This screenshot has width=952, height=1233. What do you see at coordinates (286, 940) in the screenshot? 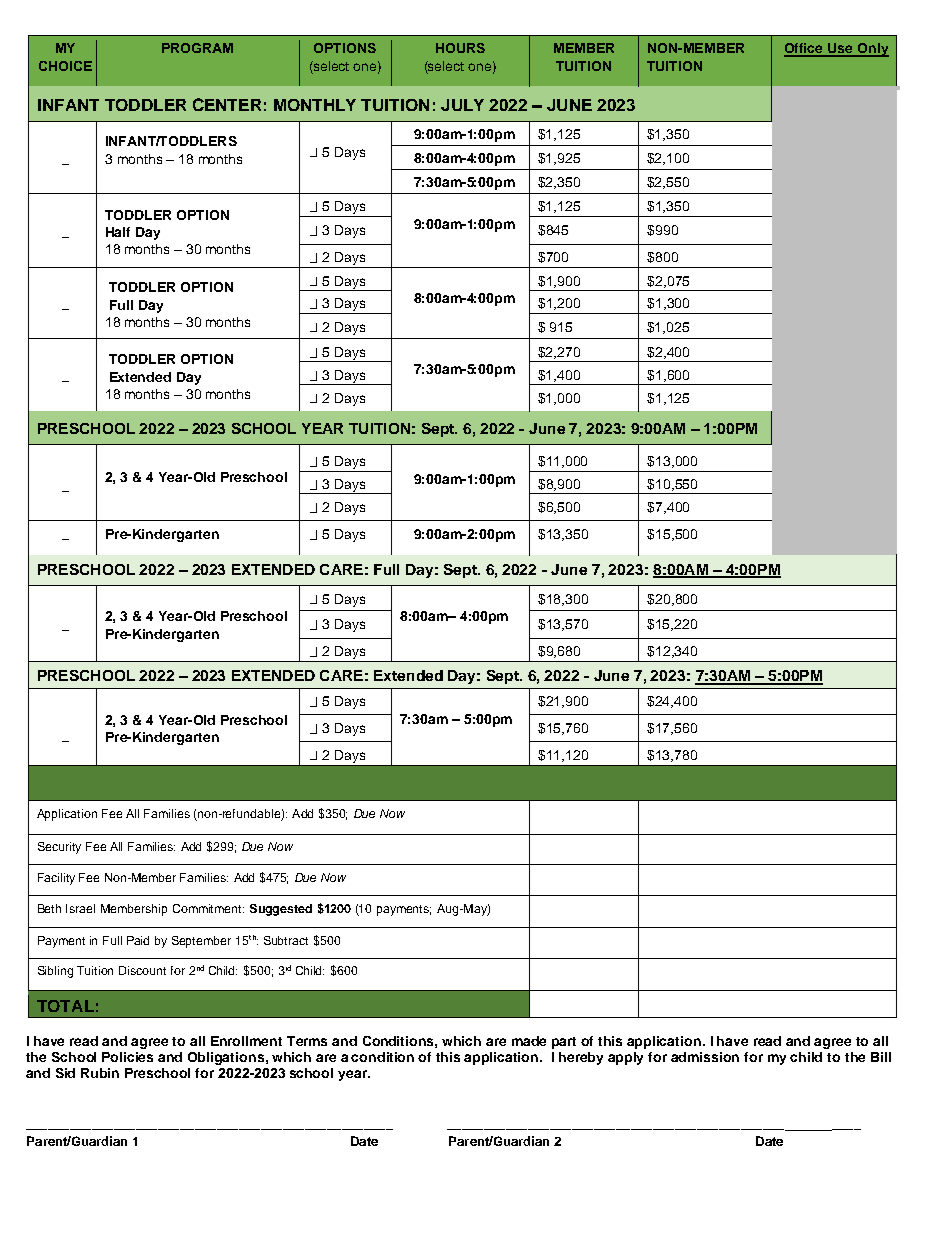
I see `Subtract` at bounding box center [286, 940].
